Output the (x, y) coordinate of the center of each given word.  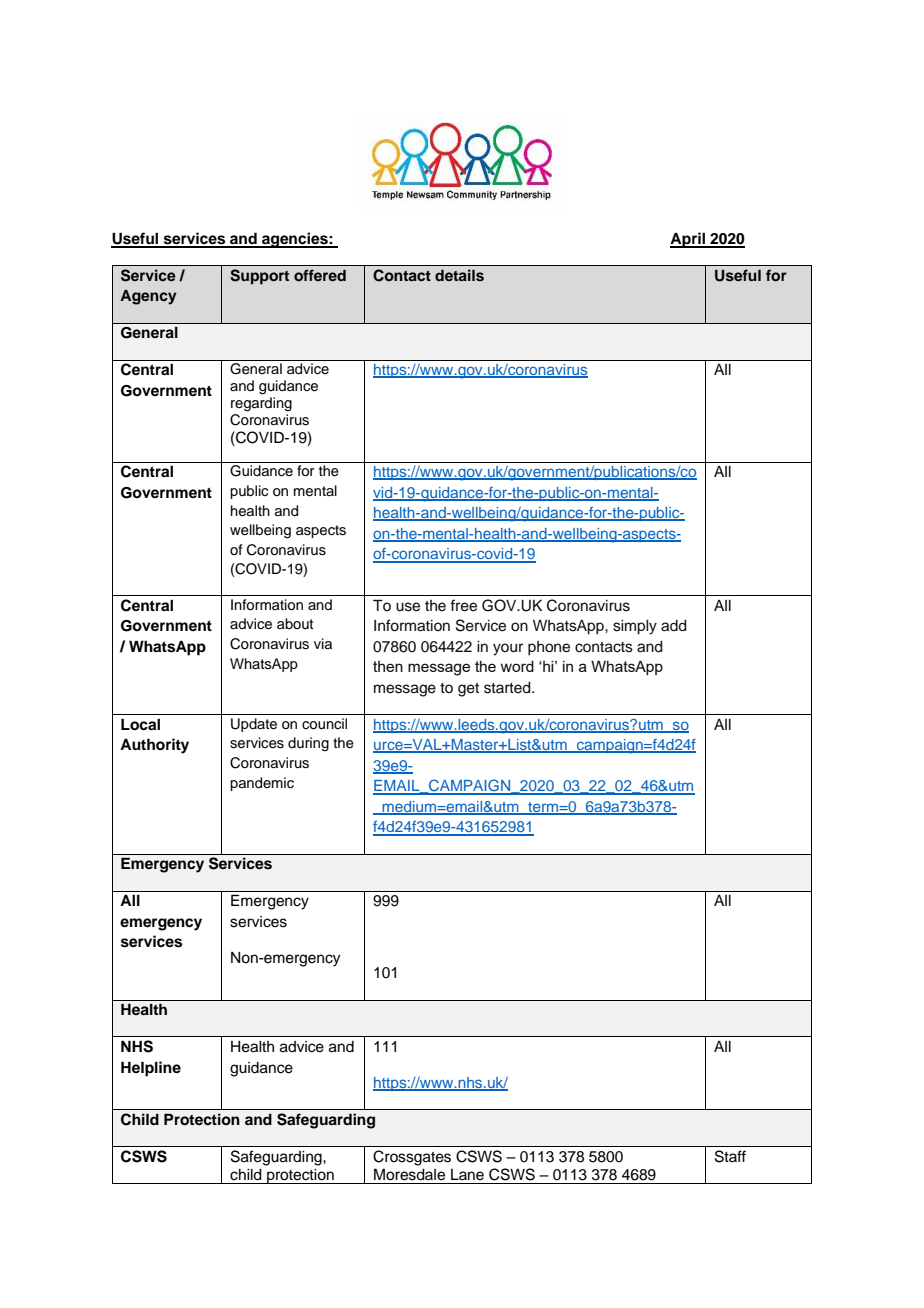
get (468, 690)
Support (259, 277)
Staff (730, 1156)
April (688, 240)
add (674, 626)
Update (254, 725)
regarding (261, 404)
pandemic (262, 784)
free (463, 605)
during (308, 744)
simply (635, 627)
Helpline (151, 1069)
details (459, 275)
